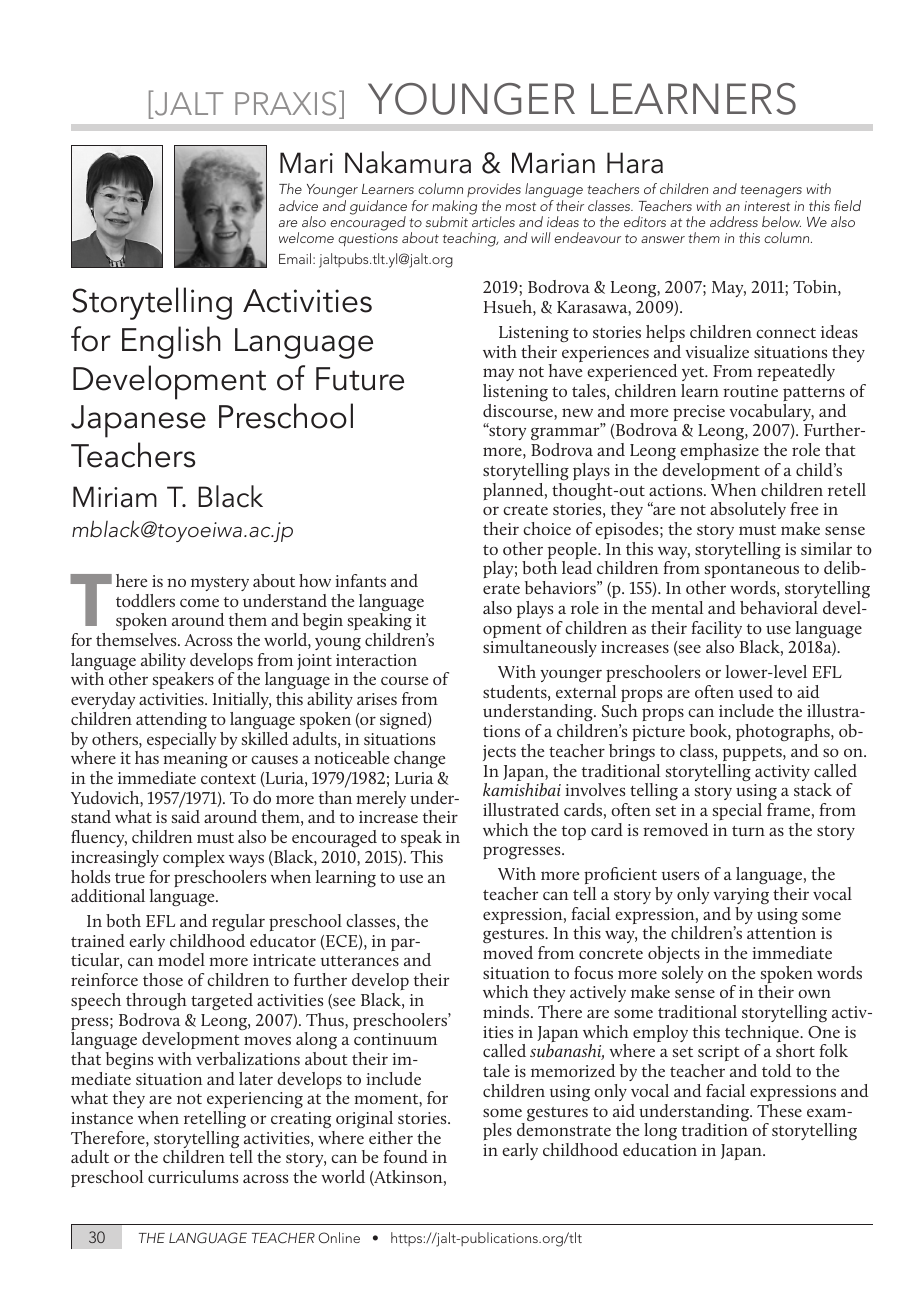 Image resolution: width=924 pixels, height=1305 pixels. Describe the element at coordinates (193, 1176) in the image. I see `curriculums` at that location.
